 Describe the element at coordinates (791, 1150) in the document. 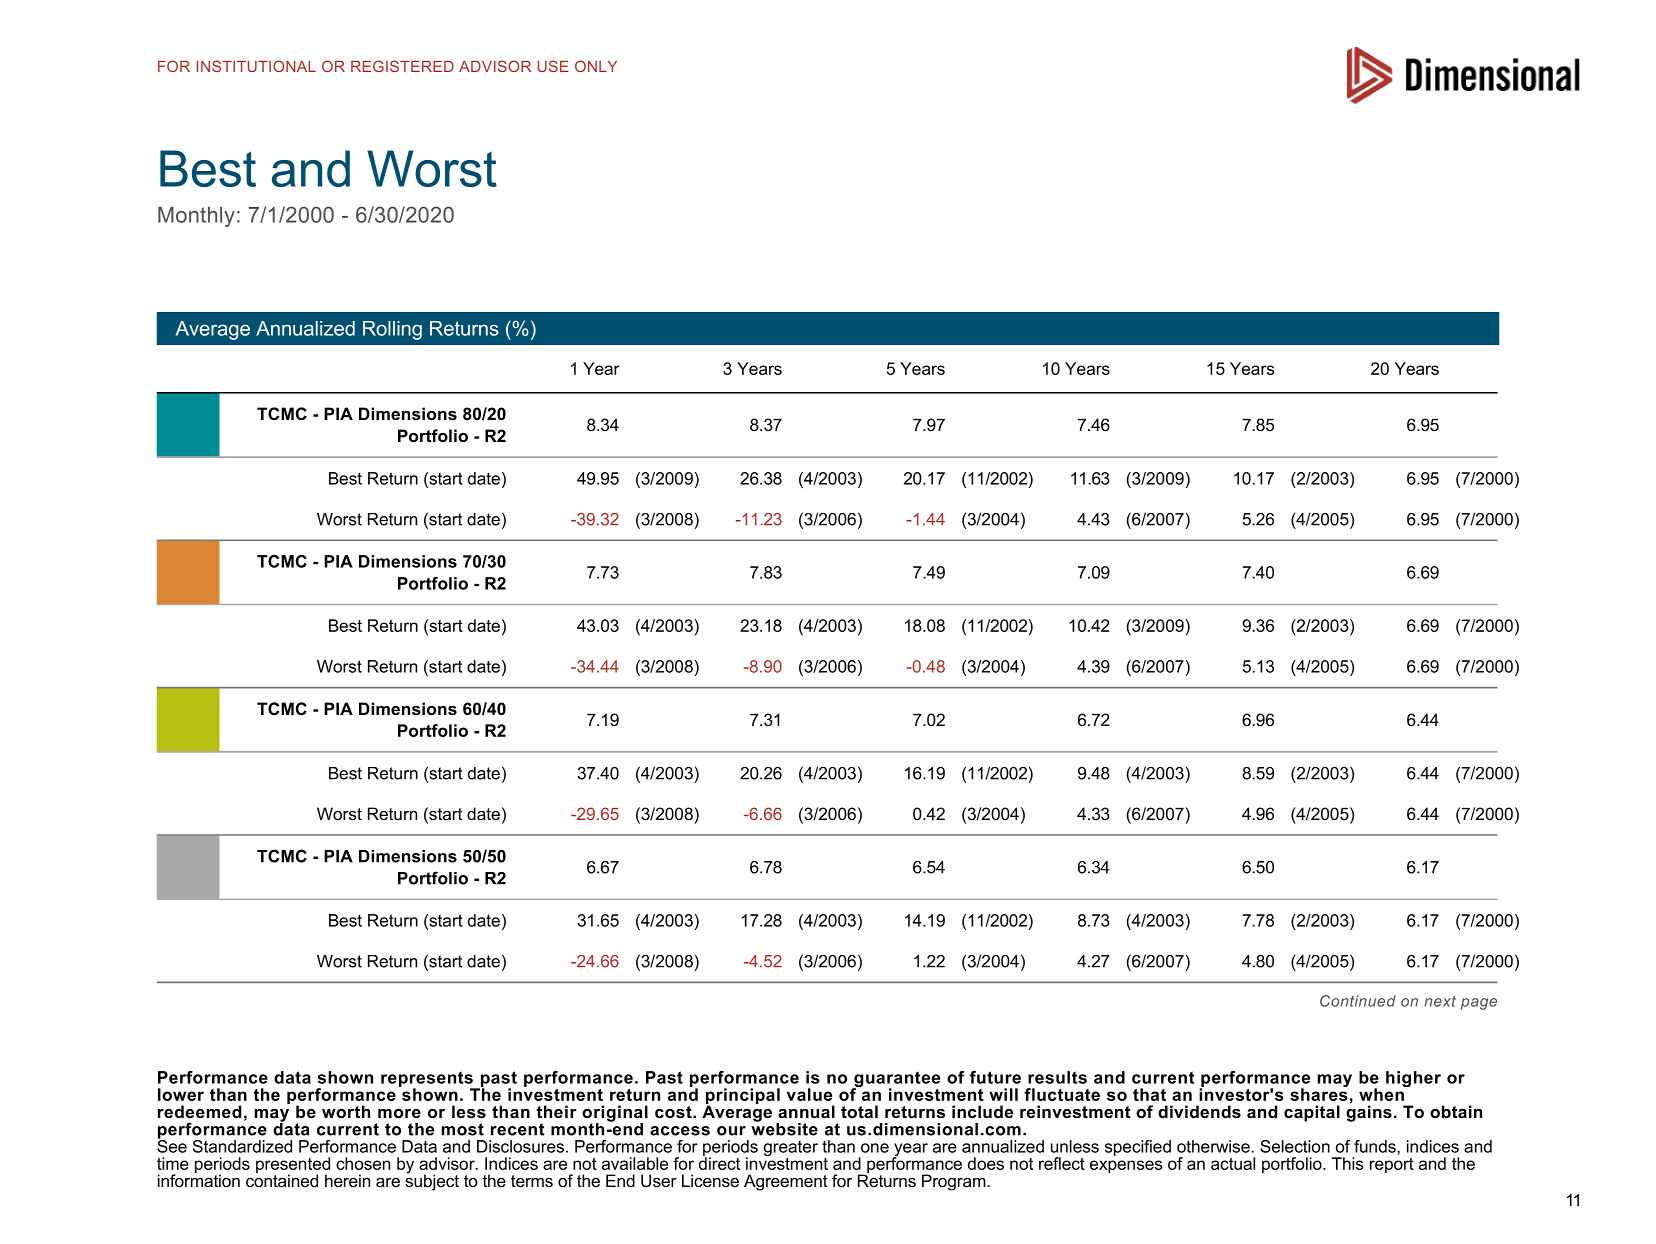

I see `greater` at that location.
